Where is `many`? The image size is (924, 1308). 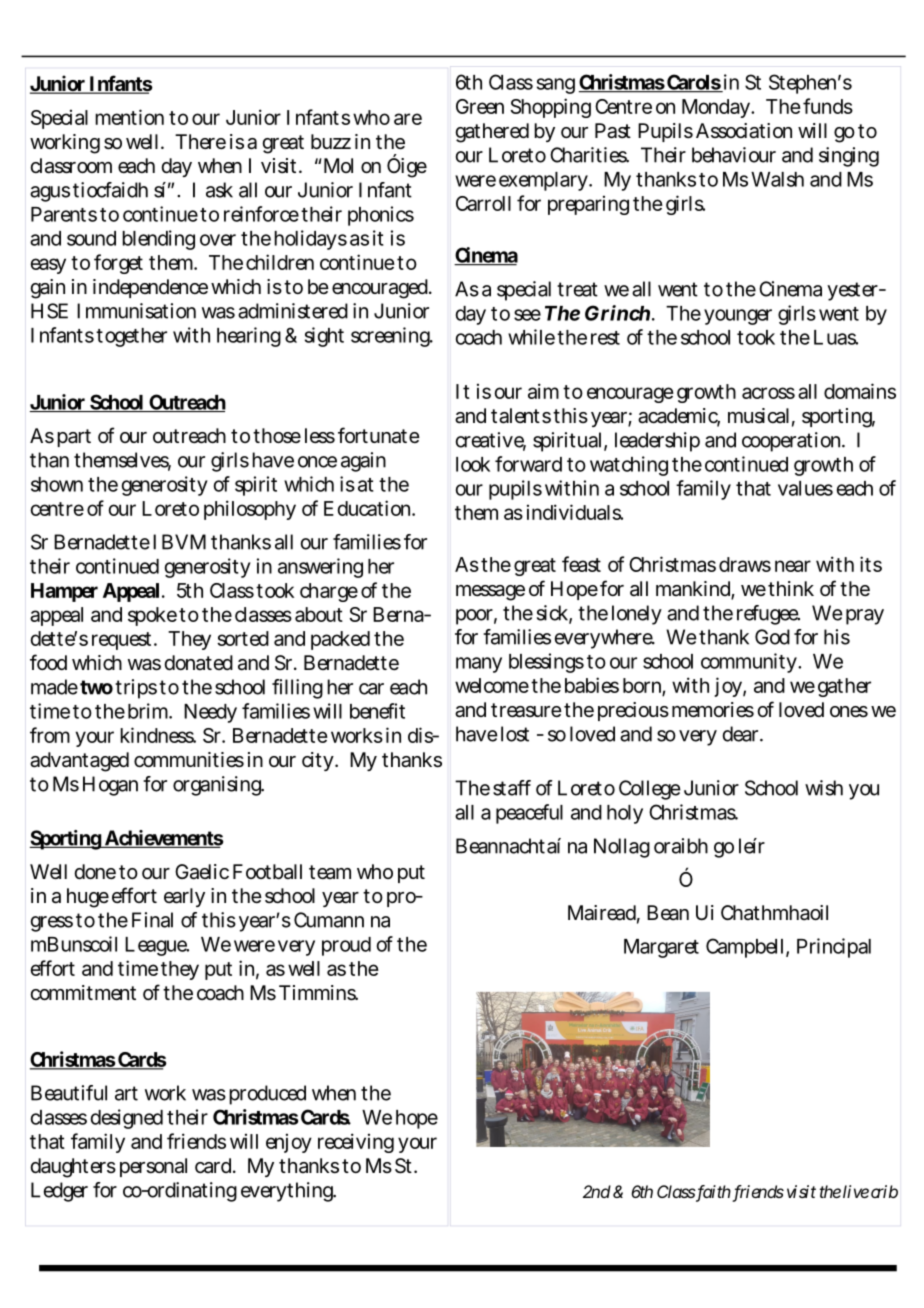 many is located at coordinates (479, 665).
